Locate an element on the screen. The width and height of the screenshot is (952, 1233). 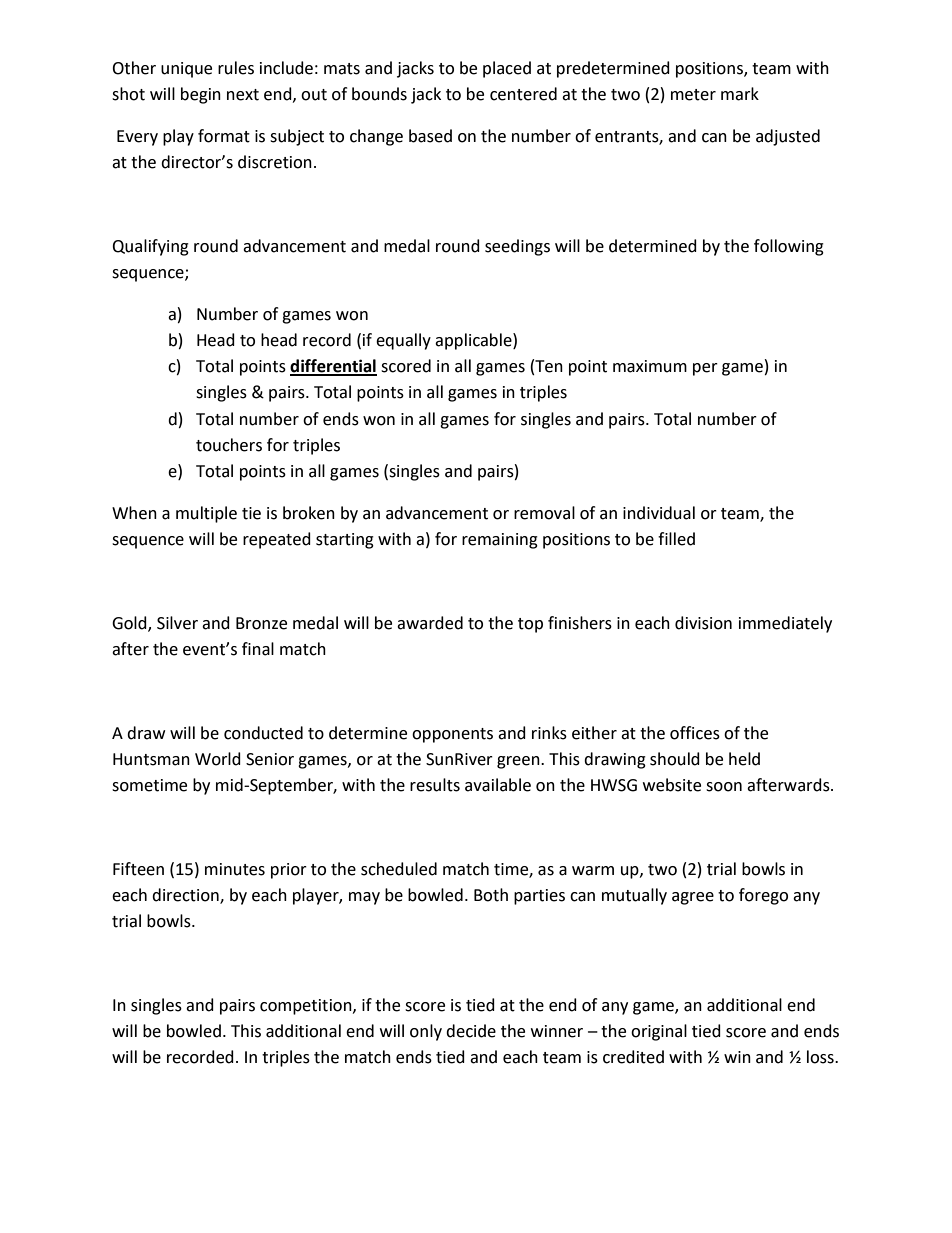
centered is located at coordinates (523, 94).
